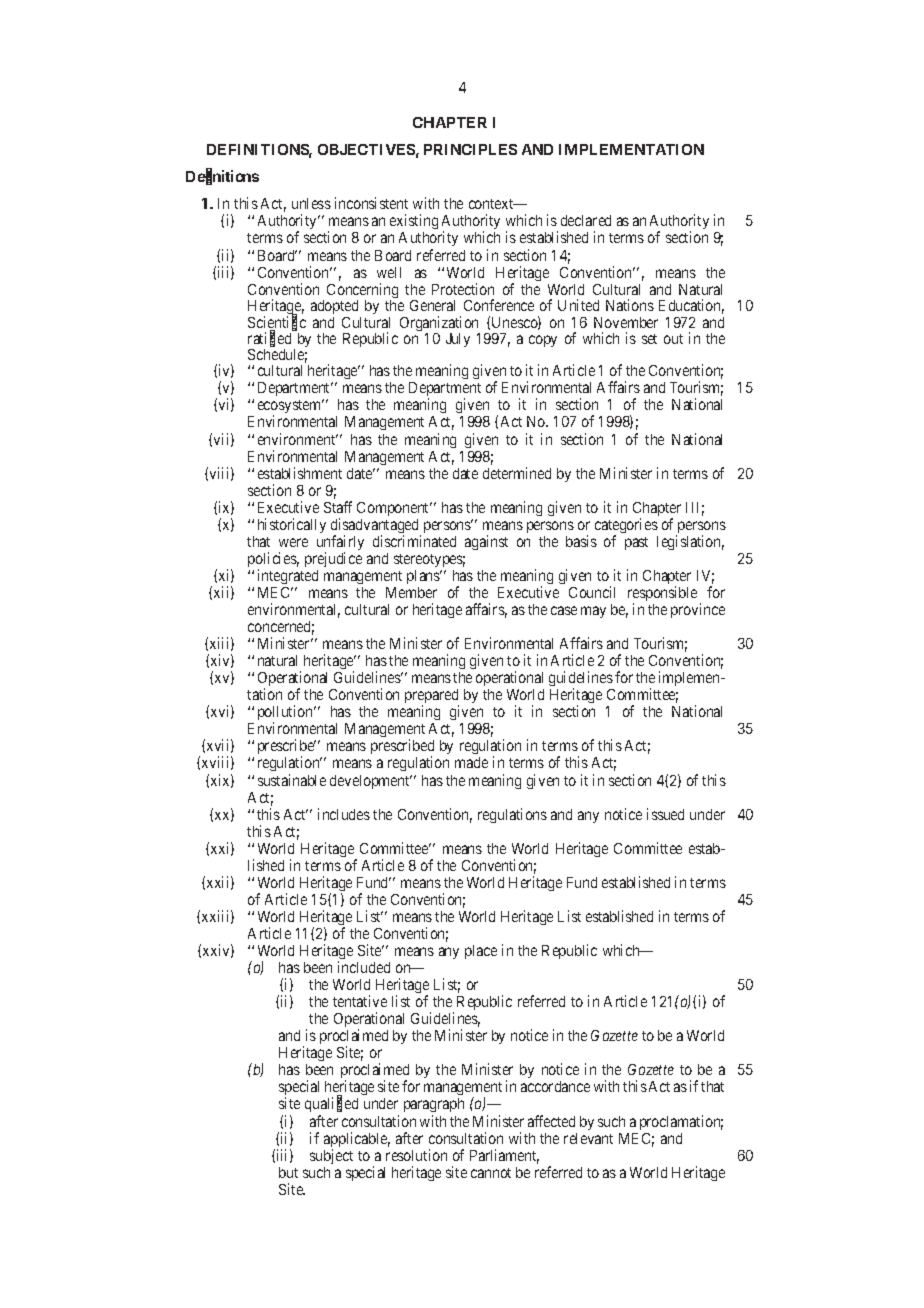 This screenshot has width=924, height=1308. Describe the element at coordinates (636, 543) in the screenshot. I see `past` at that location.
